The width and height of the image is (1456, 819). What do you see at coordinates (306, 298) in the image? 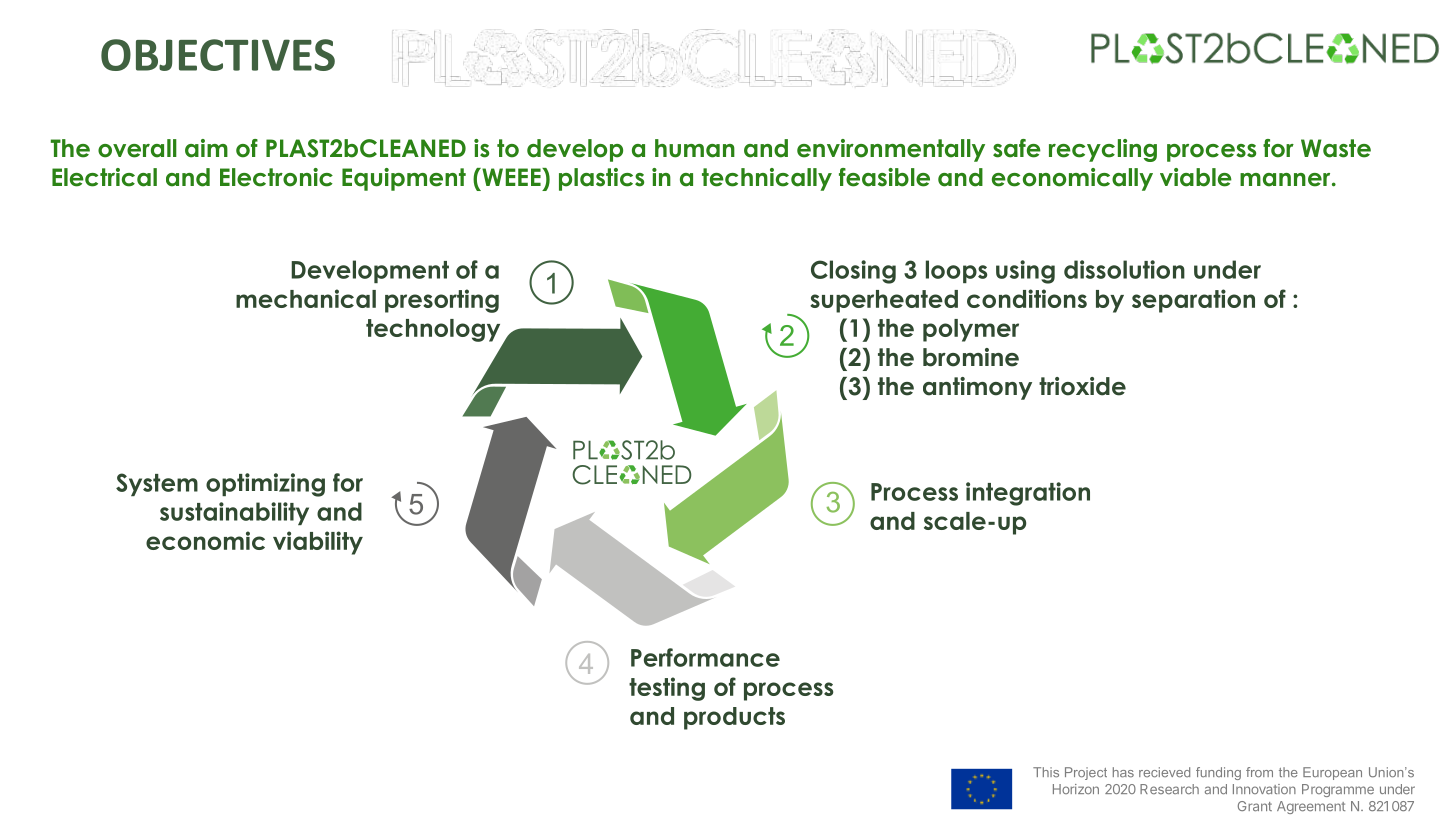
I see `mechanical` at bounding box center [306, 298].
